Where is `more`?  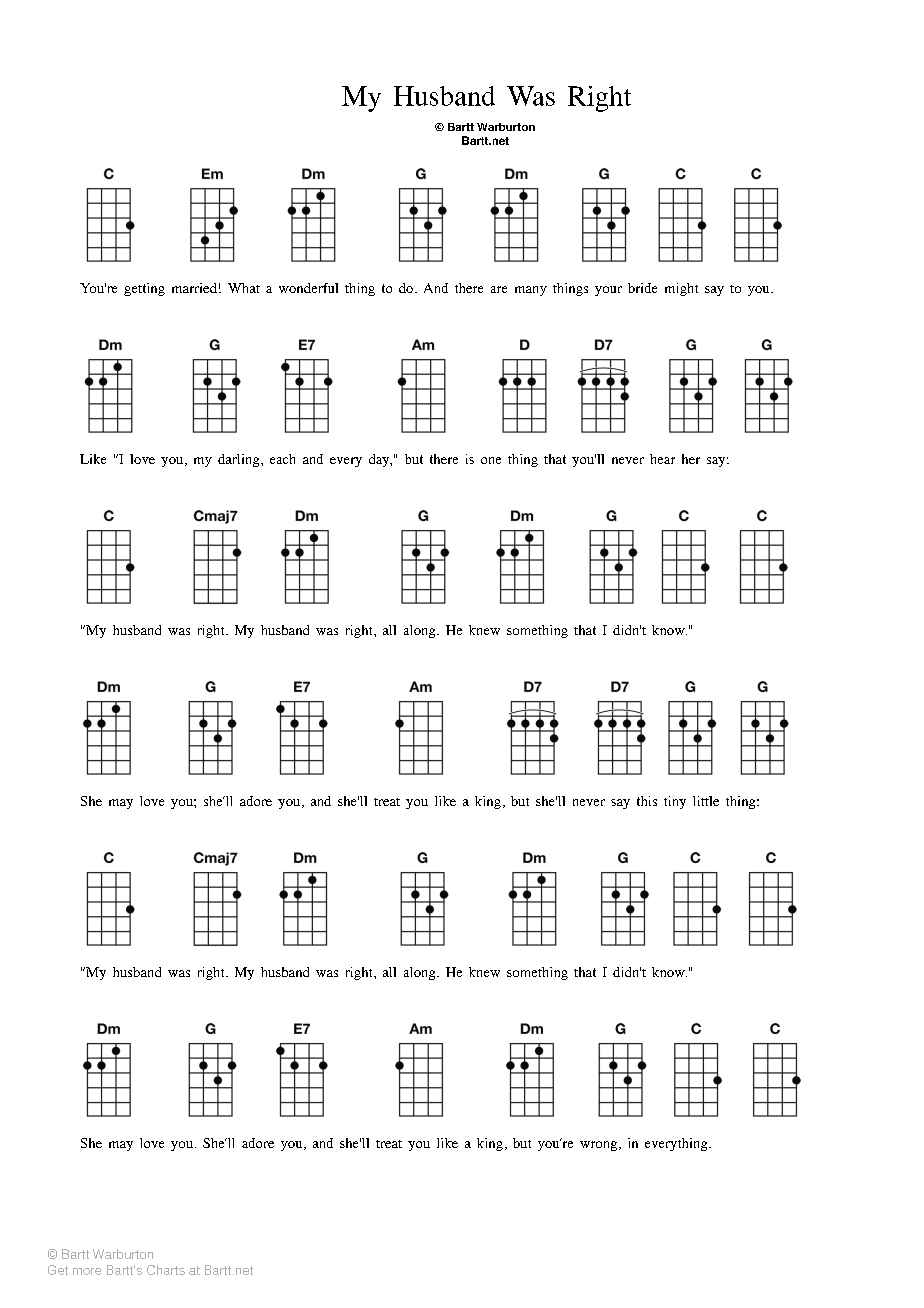 more is located at coordinates (87, 1271).
